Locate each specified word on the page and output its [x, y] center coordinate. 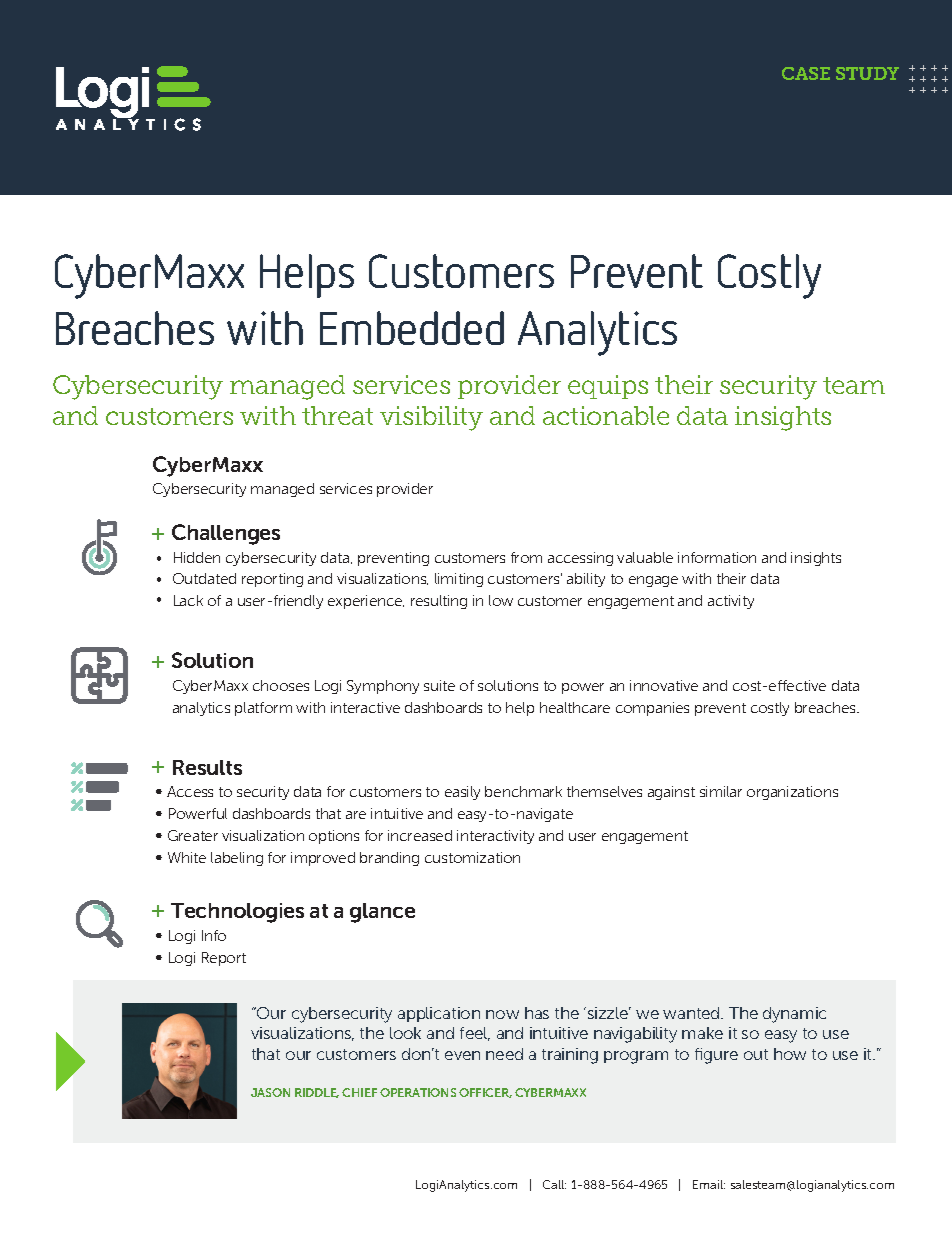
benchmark [523, 791]
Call [554, 1184]
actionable [606, 415]
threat [337, 415]
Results [207, 767]
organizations [792, 793]
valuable [645, 557]
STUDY [867, 73]
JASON [270, 1092]
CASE [806, 73]
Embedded [412, 328]
